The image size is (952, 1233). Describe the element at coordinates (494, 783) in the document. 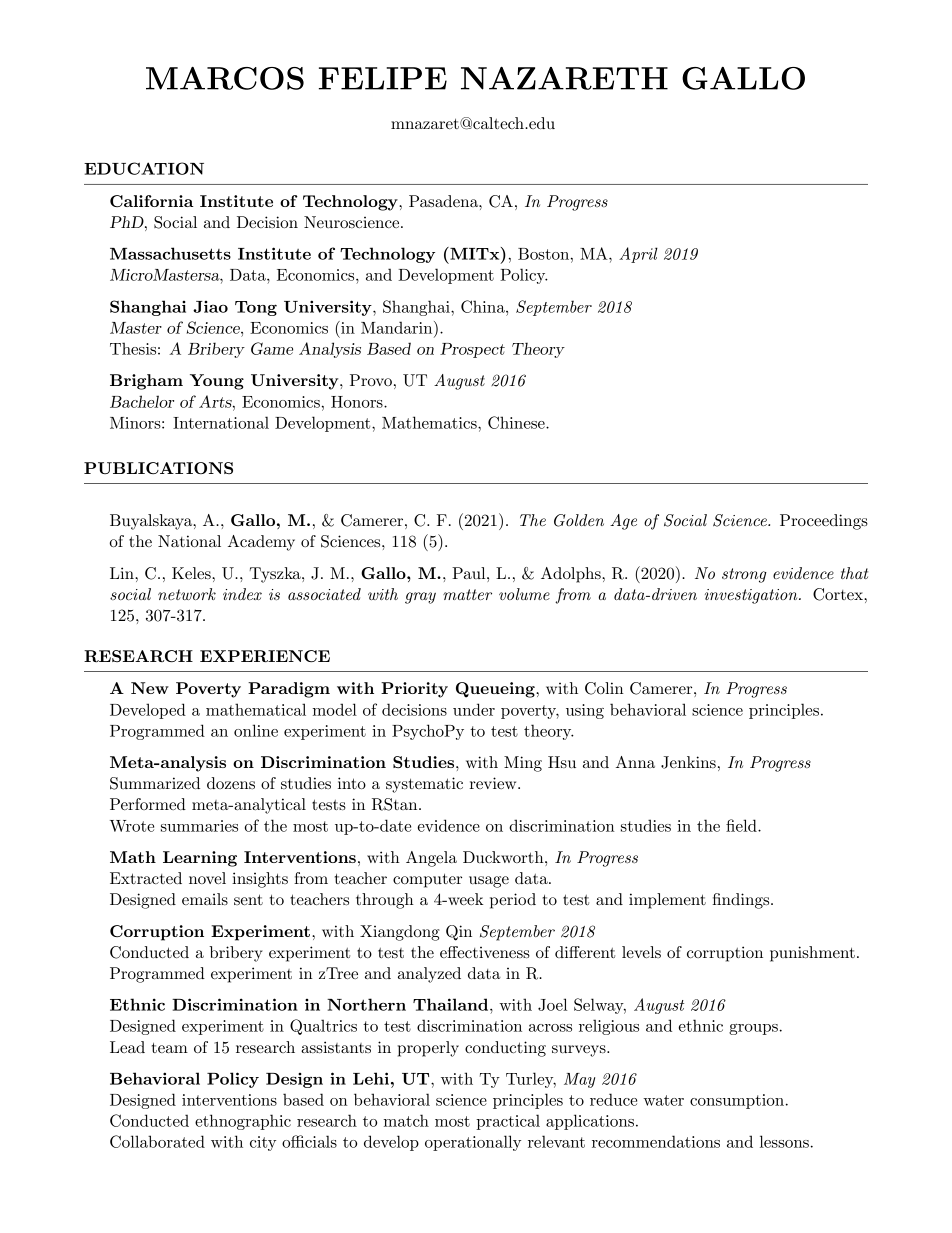

I see `review` at that location.
